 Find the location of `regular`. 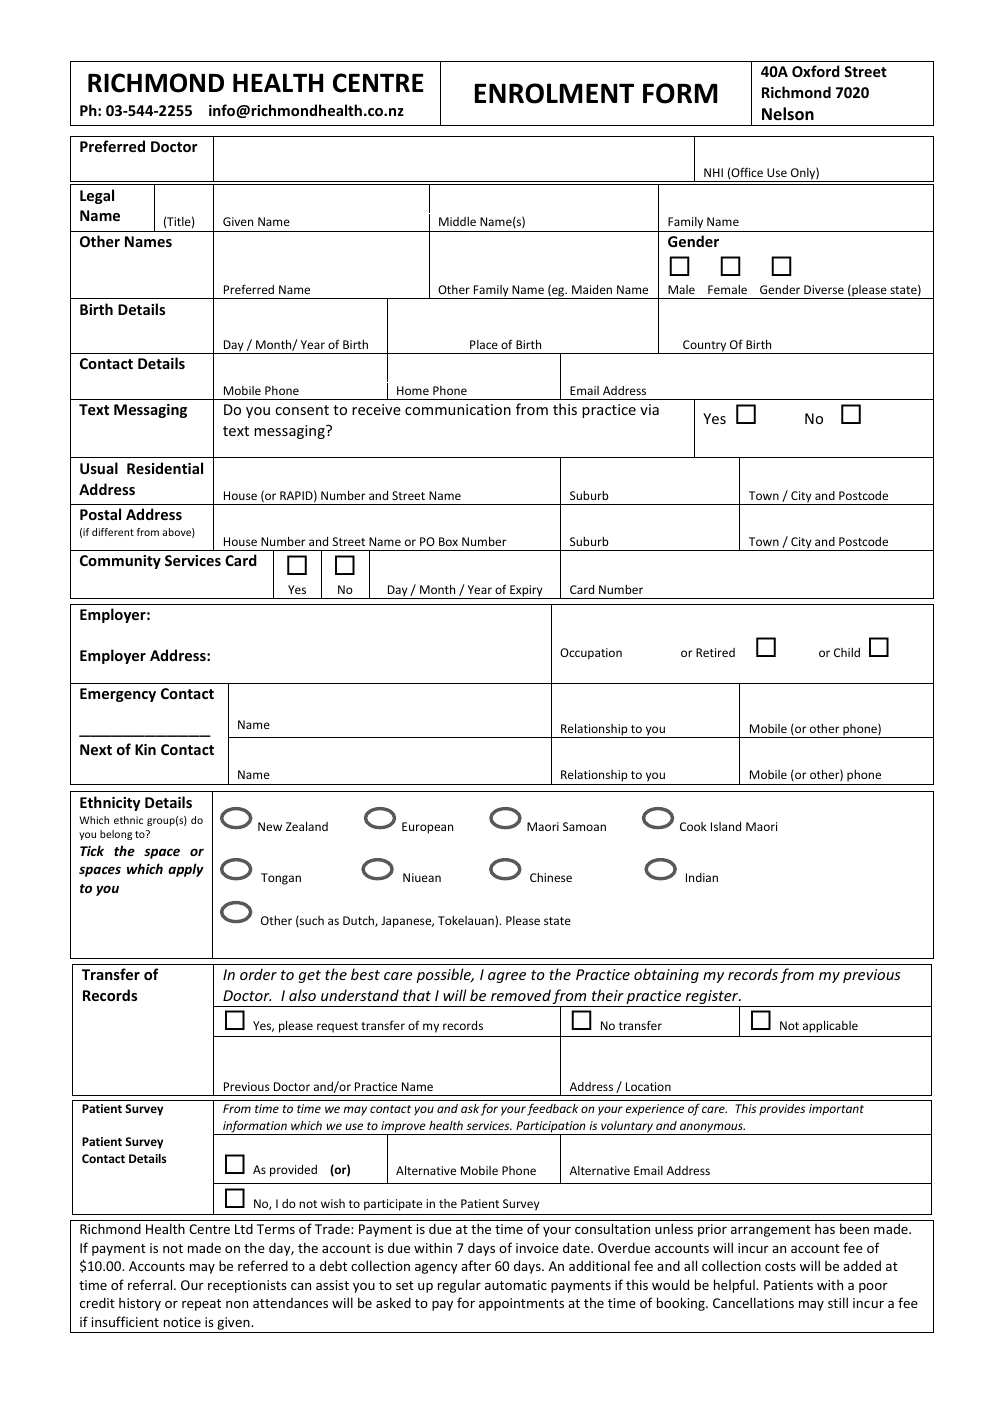

regular is located at coordinates (459, 1286).
